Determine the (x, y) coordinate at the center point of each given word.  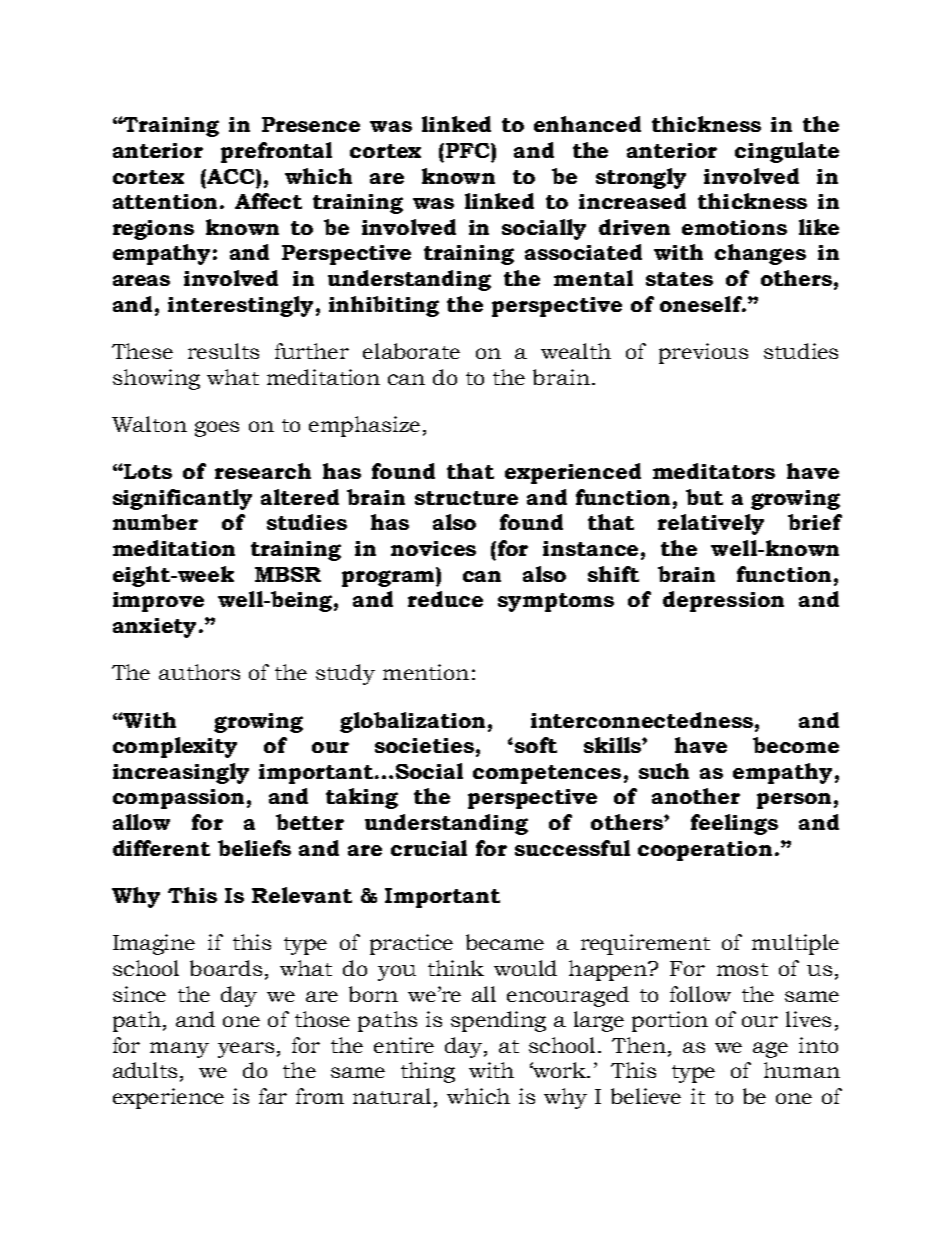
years (246, 1050)
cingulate (787, 152)
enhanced (587, 124)
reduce (445, 599)
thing (428, 1072)
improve (158, 602)
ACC (231, 176)
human (802, 1070)
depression (723, 601)
